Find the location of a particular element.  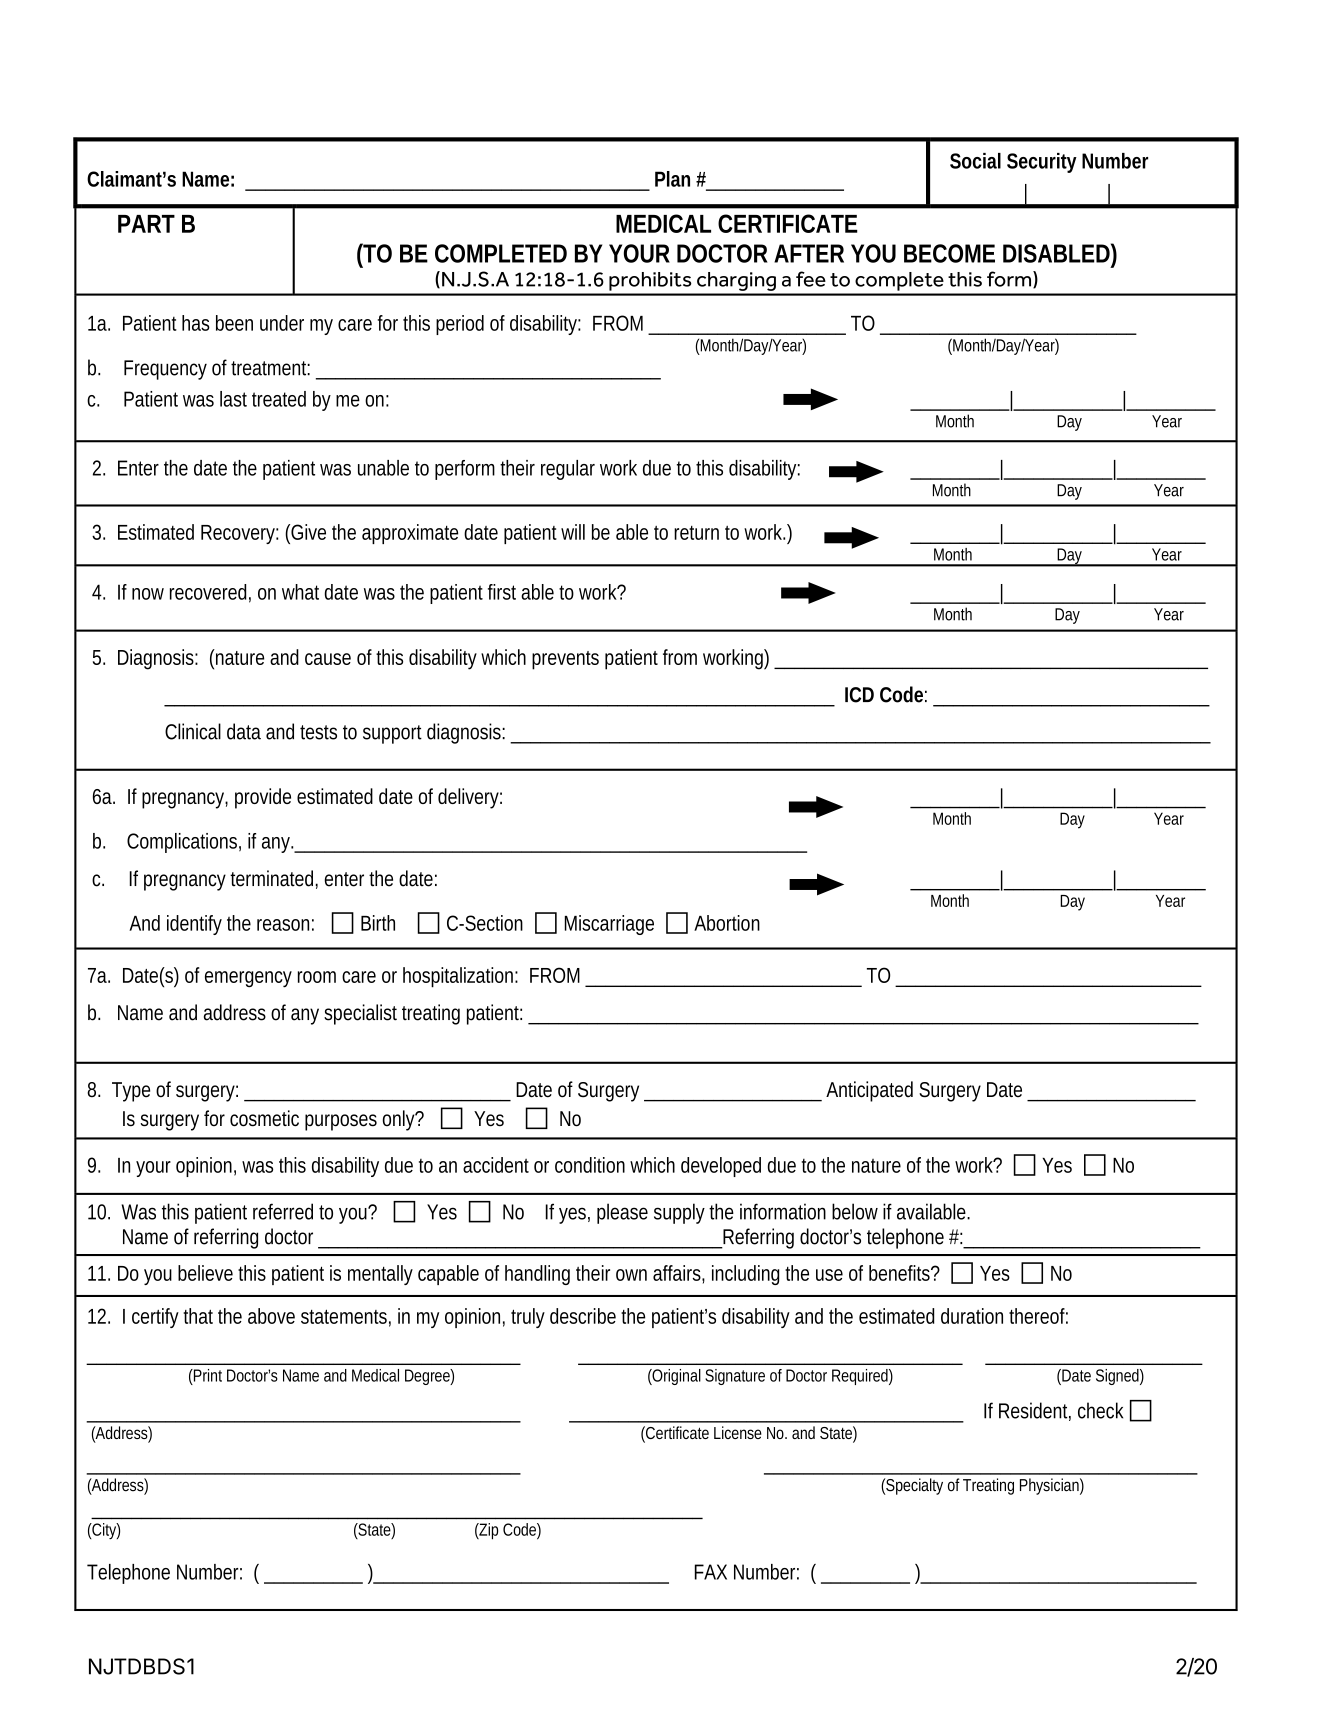

Degree is located at coordinates (429, 1377).
